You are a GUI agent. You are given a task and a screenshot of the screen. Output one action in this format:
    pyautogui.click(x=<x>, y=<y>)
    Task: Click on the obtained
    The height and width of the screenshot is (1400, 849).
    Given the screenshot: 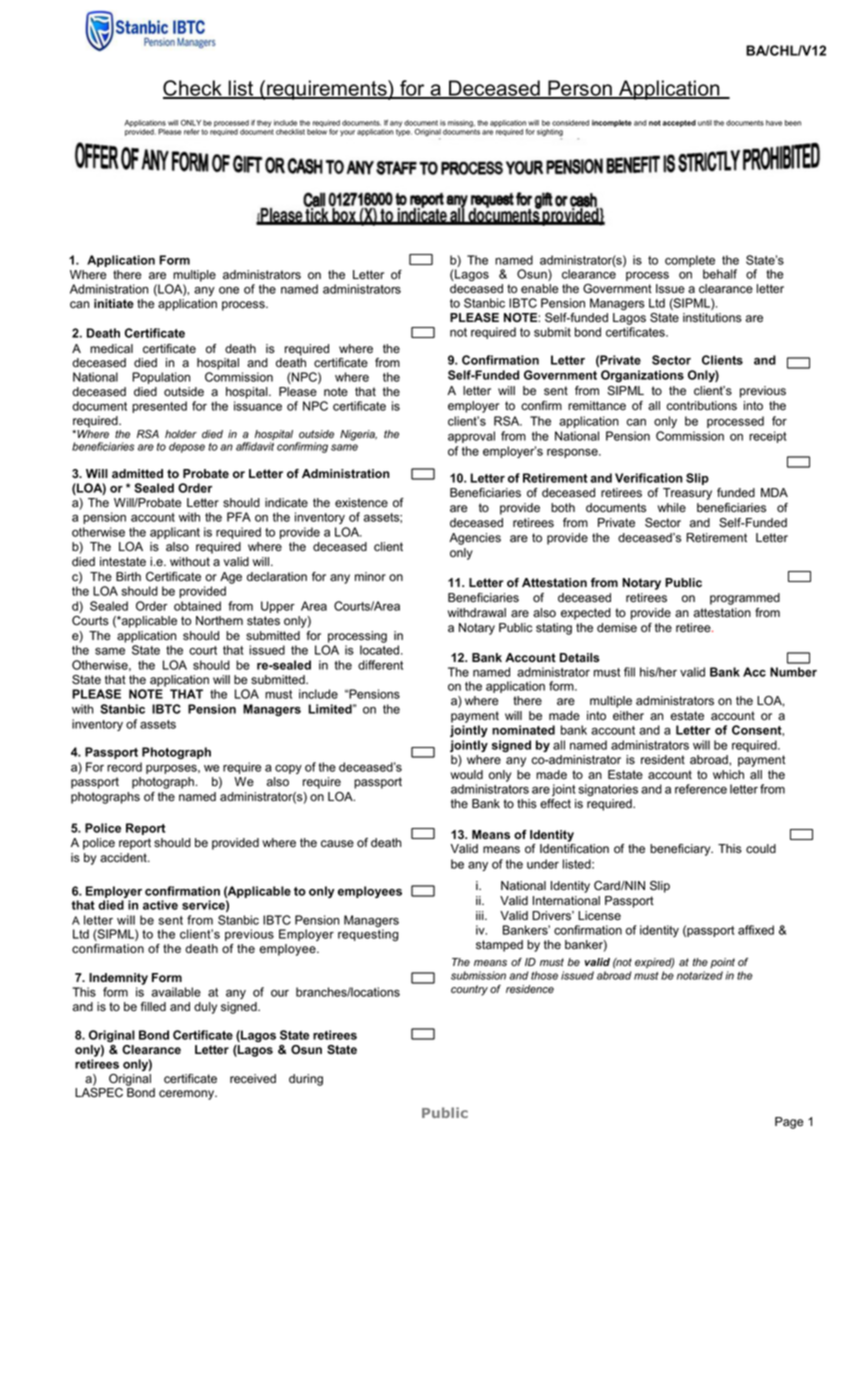 What is the action you would take?
    pyautogui.click(x=197, y=606)
